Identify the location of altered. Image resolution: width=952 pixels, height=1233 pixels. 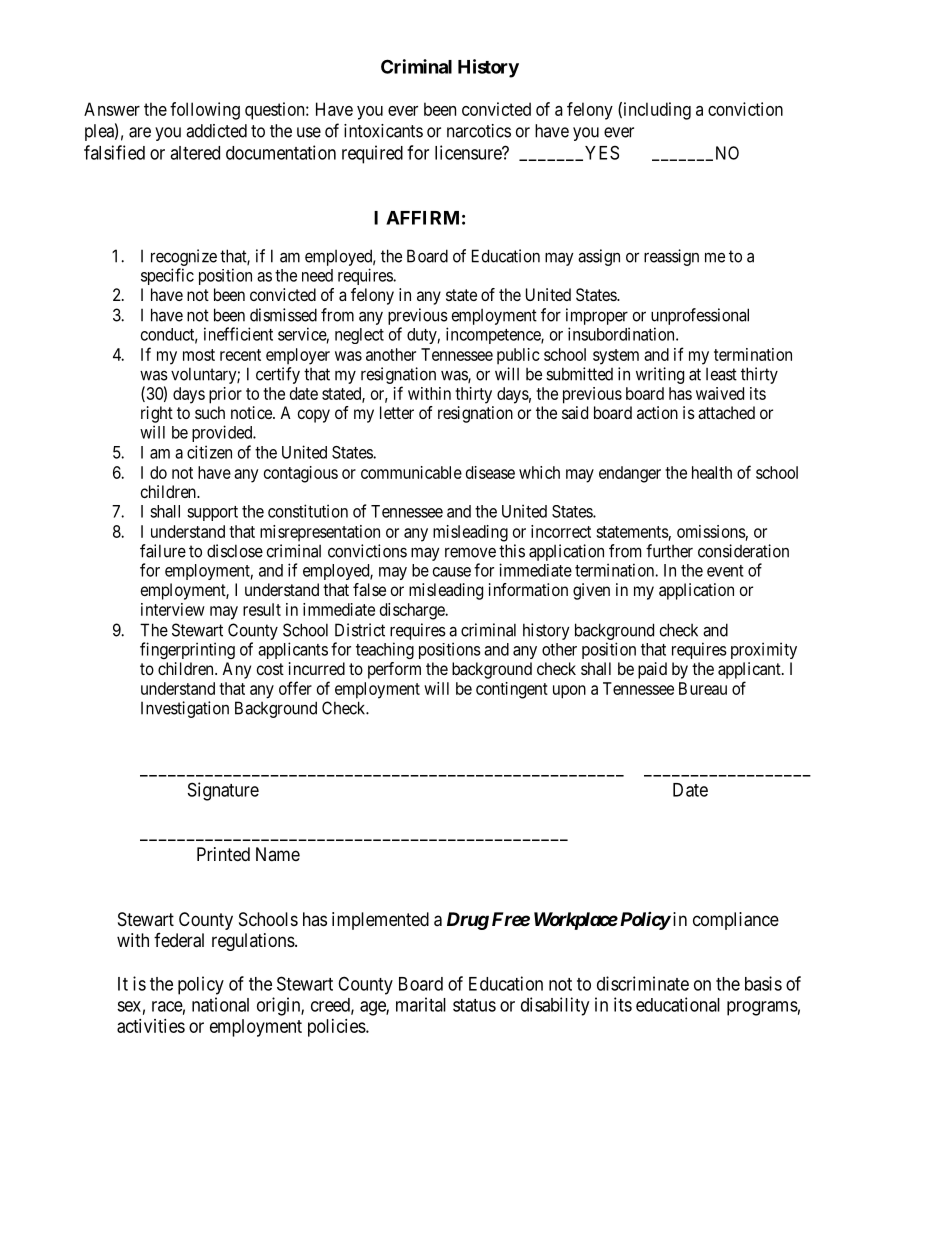
(195, 153).
